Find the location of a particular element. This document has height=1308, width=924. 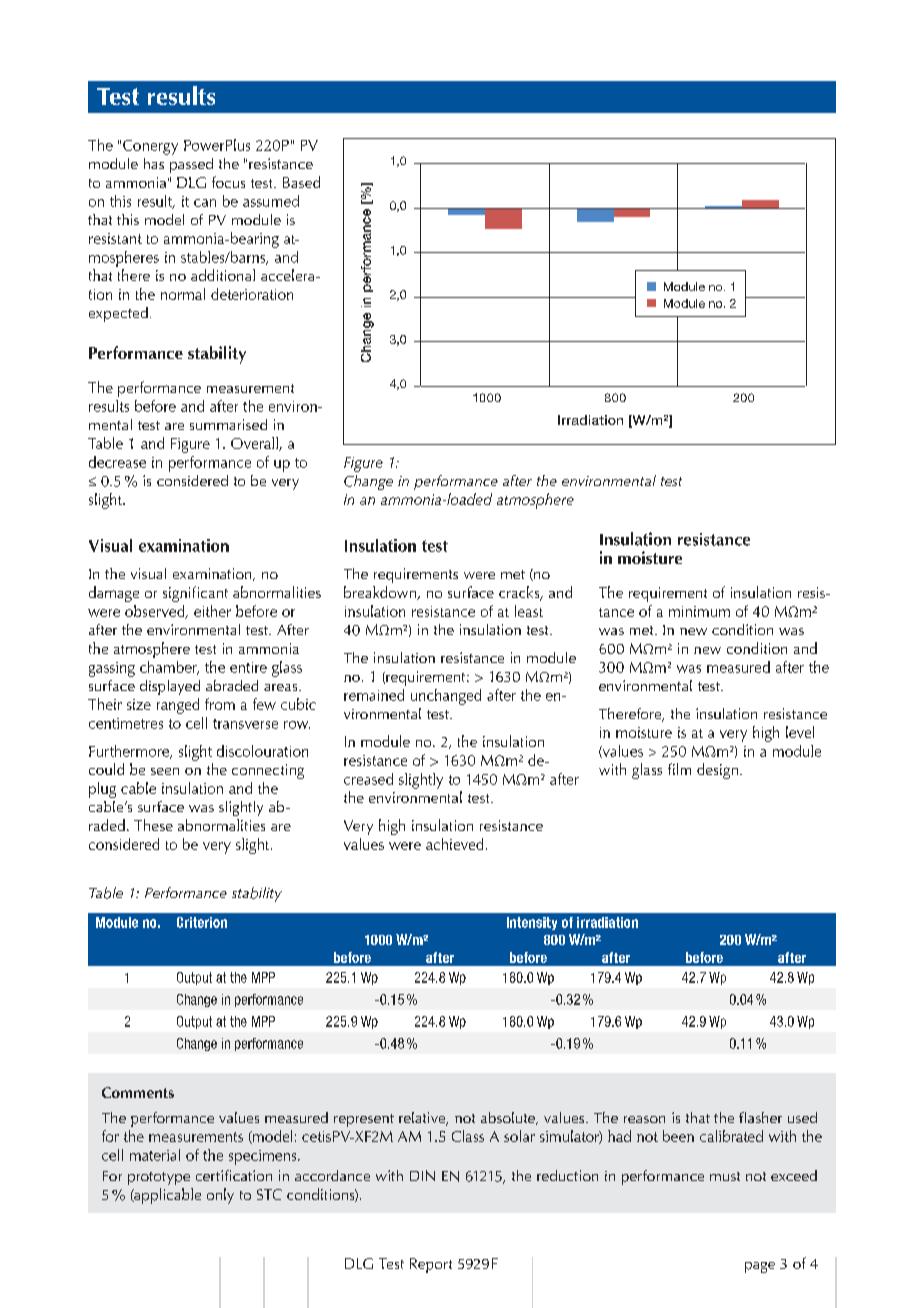

assumed is located at coordinates (271, 201).
